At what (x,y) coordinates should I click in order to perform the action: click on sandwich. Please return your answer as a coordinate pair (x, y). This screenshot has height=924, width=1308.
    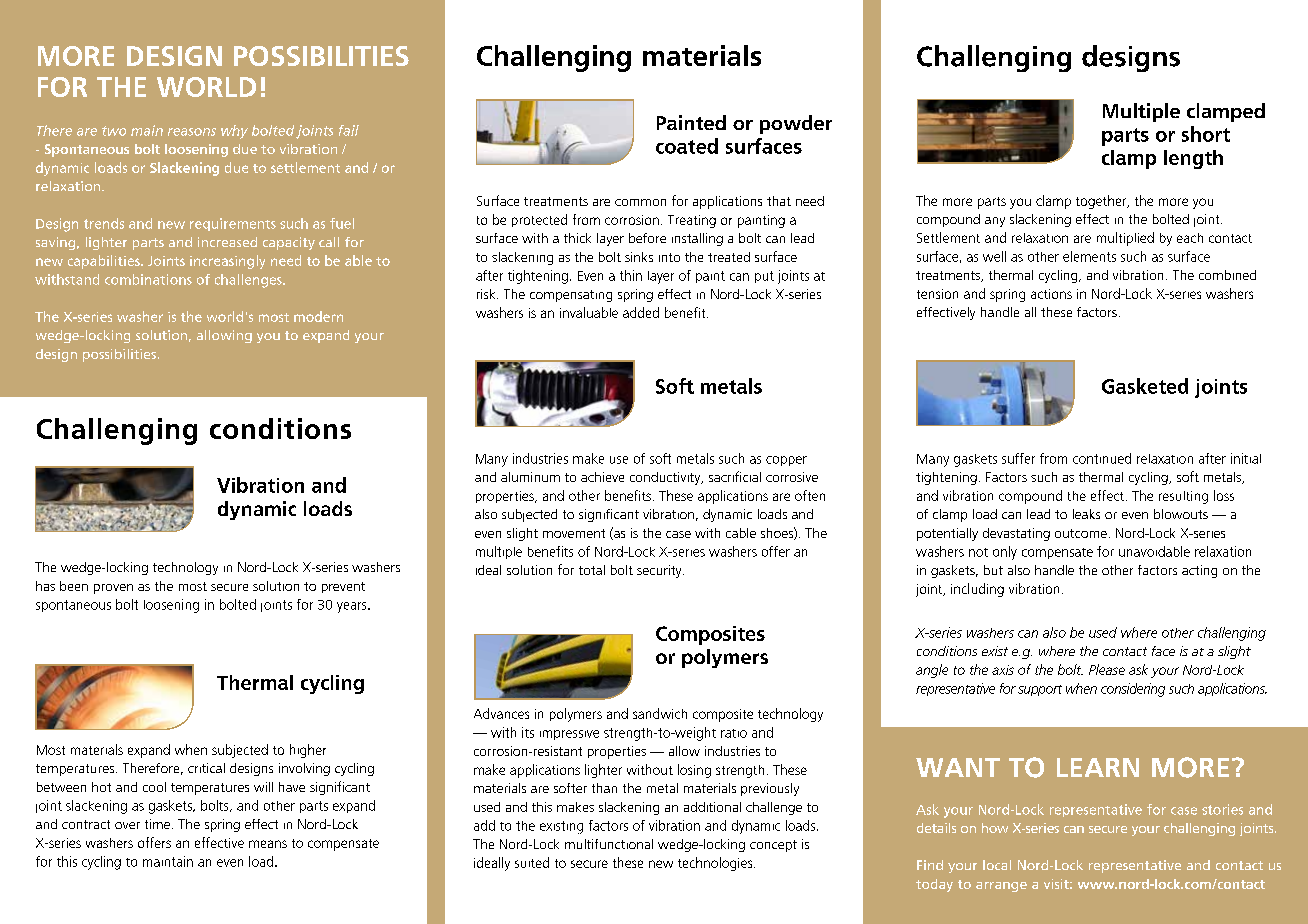
    Looking at the image, I should click on (660, 713).
